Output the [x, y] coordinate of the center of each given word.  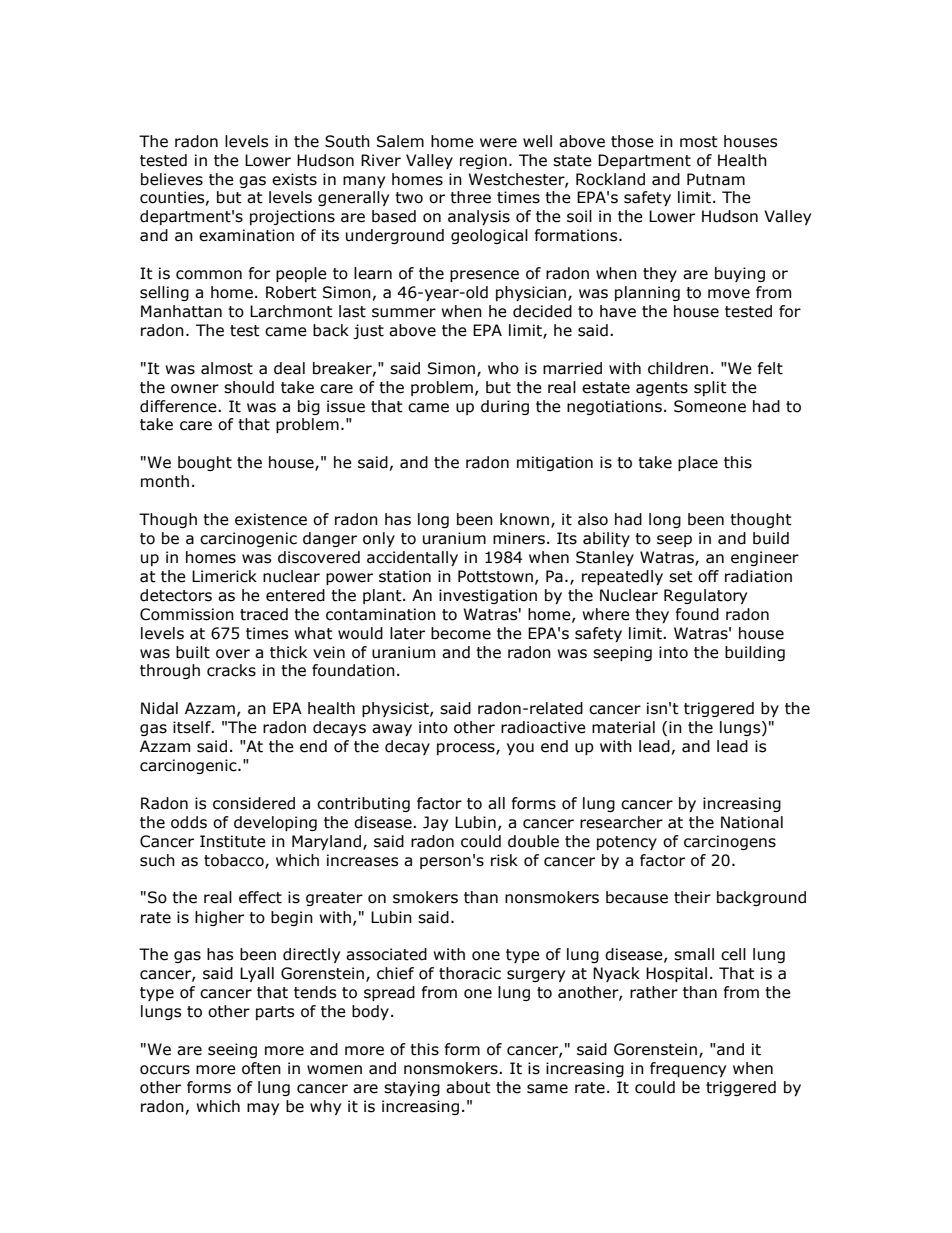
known [524, 519]
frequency [688, 1069]
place [698, 463]
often [261, 1068]
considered [254, 803]
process [467, 749]
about [468, 1087]
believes [172, 179]
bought [205, 463]
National [752, 822]
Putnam [716, 179]
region [483, 161]
